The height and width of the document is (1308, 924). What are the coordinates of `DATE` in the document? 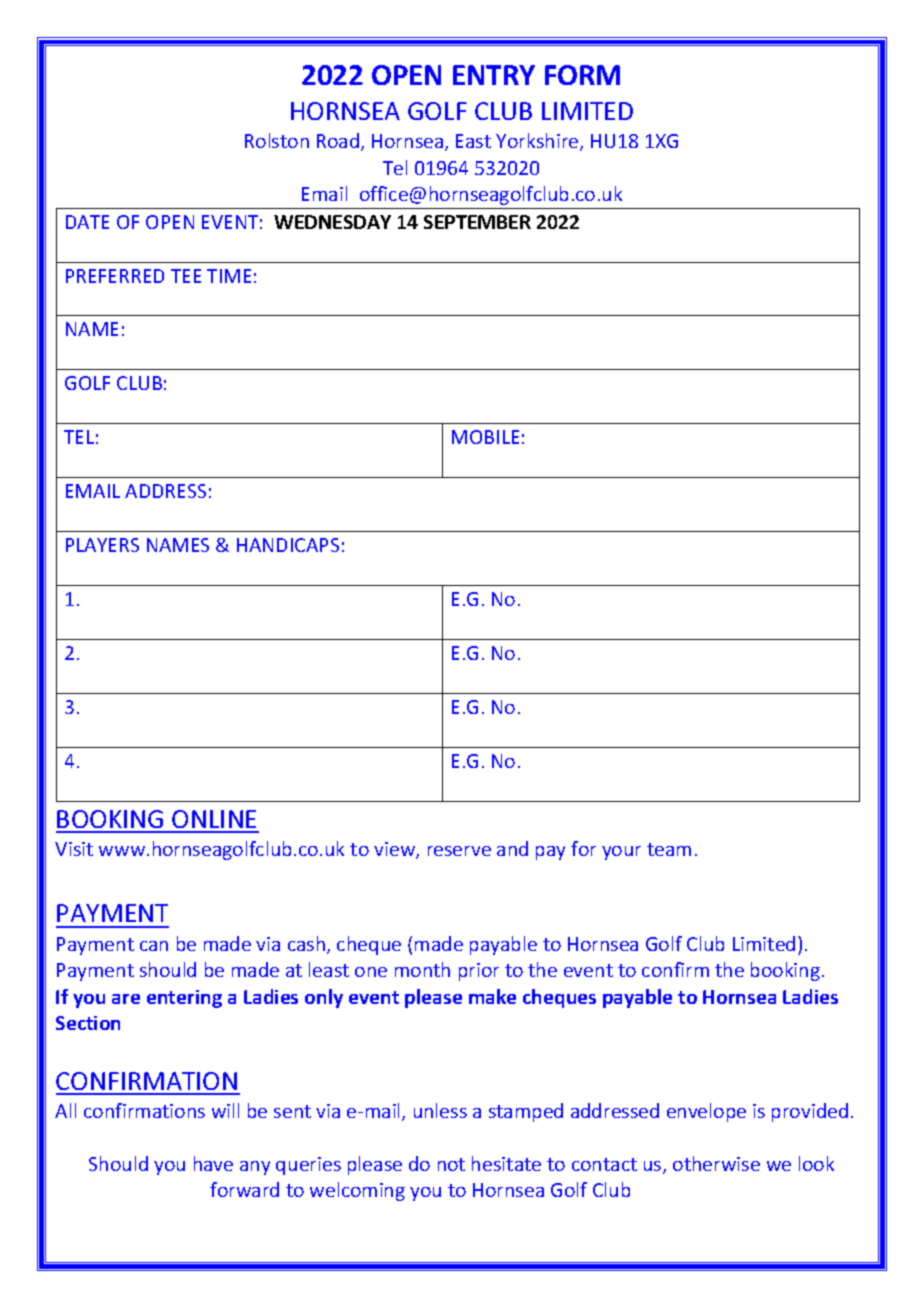 It's located at (87, 222).
